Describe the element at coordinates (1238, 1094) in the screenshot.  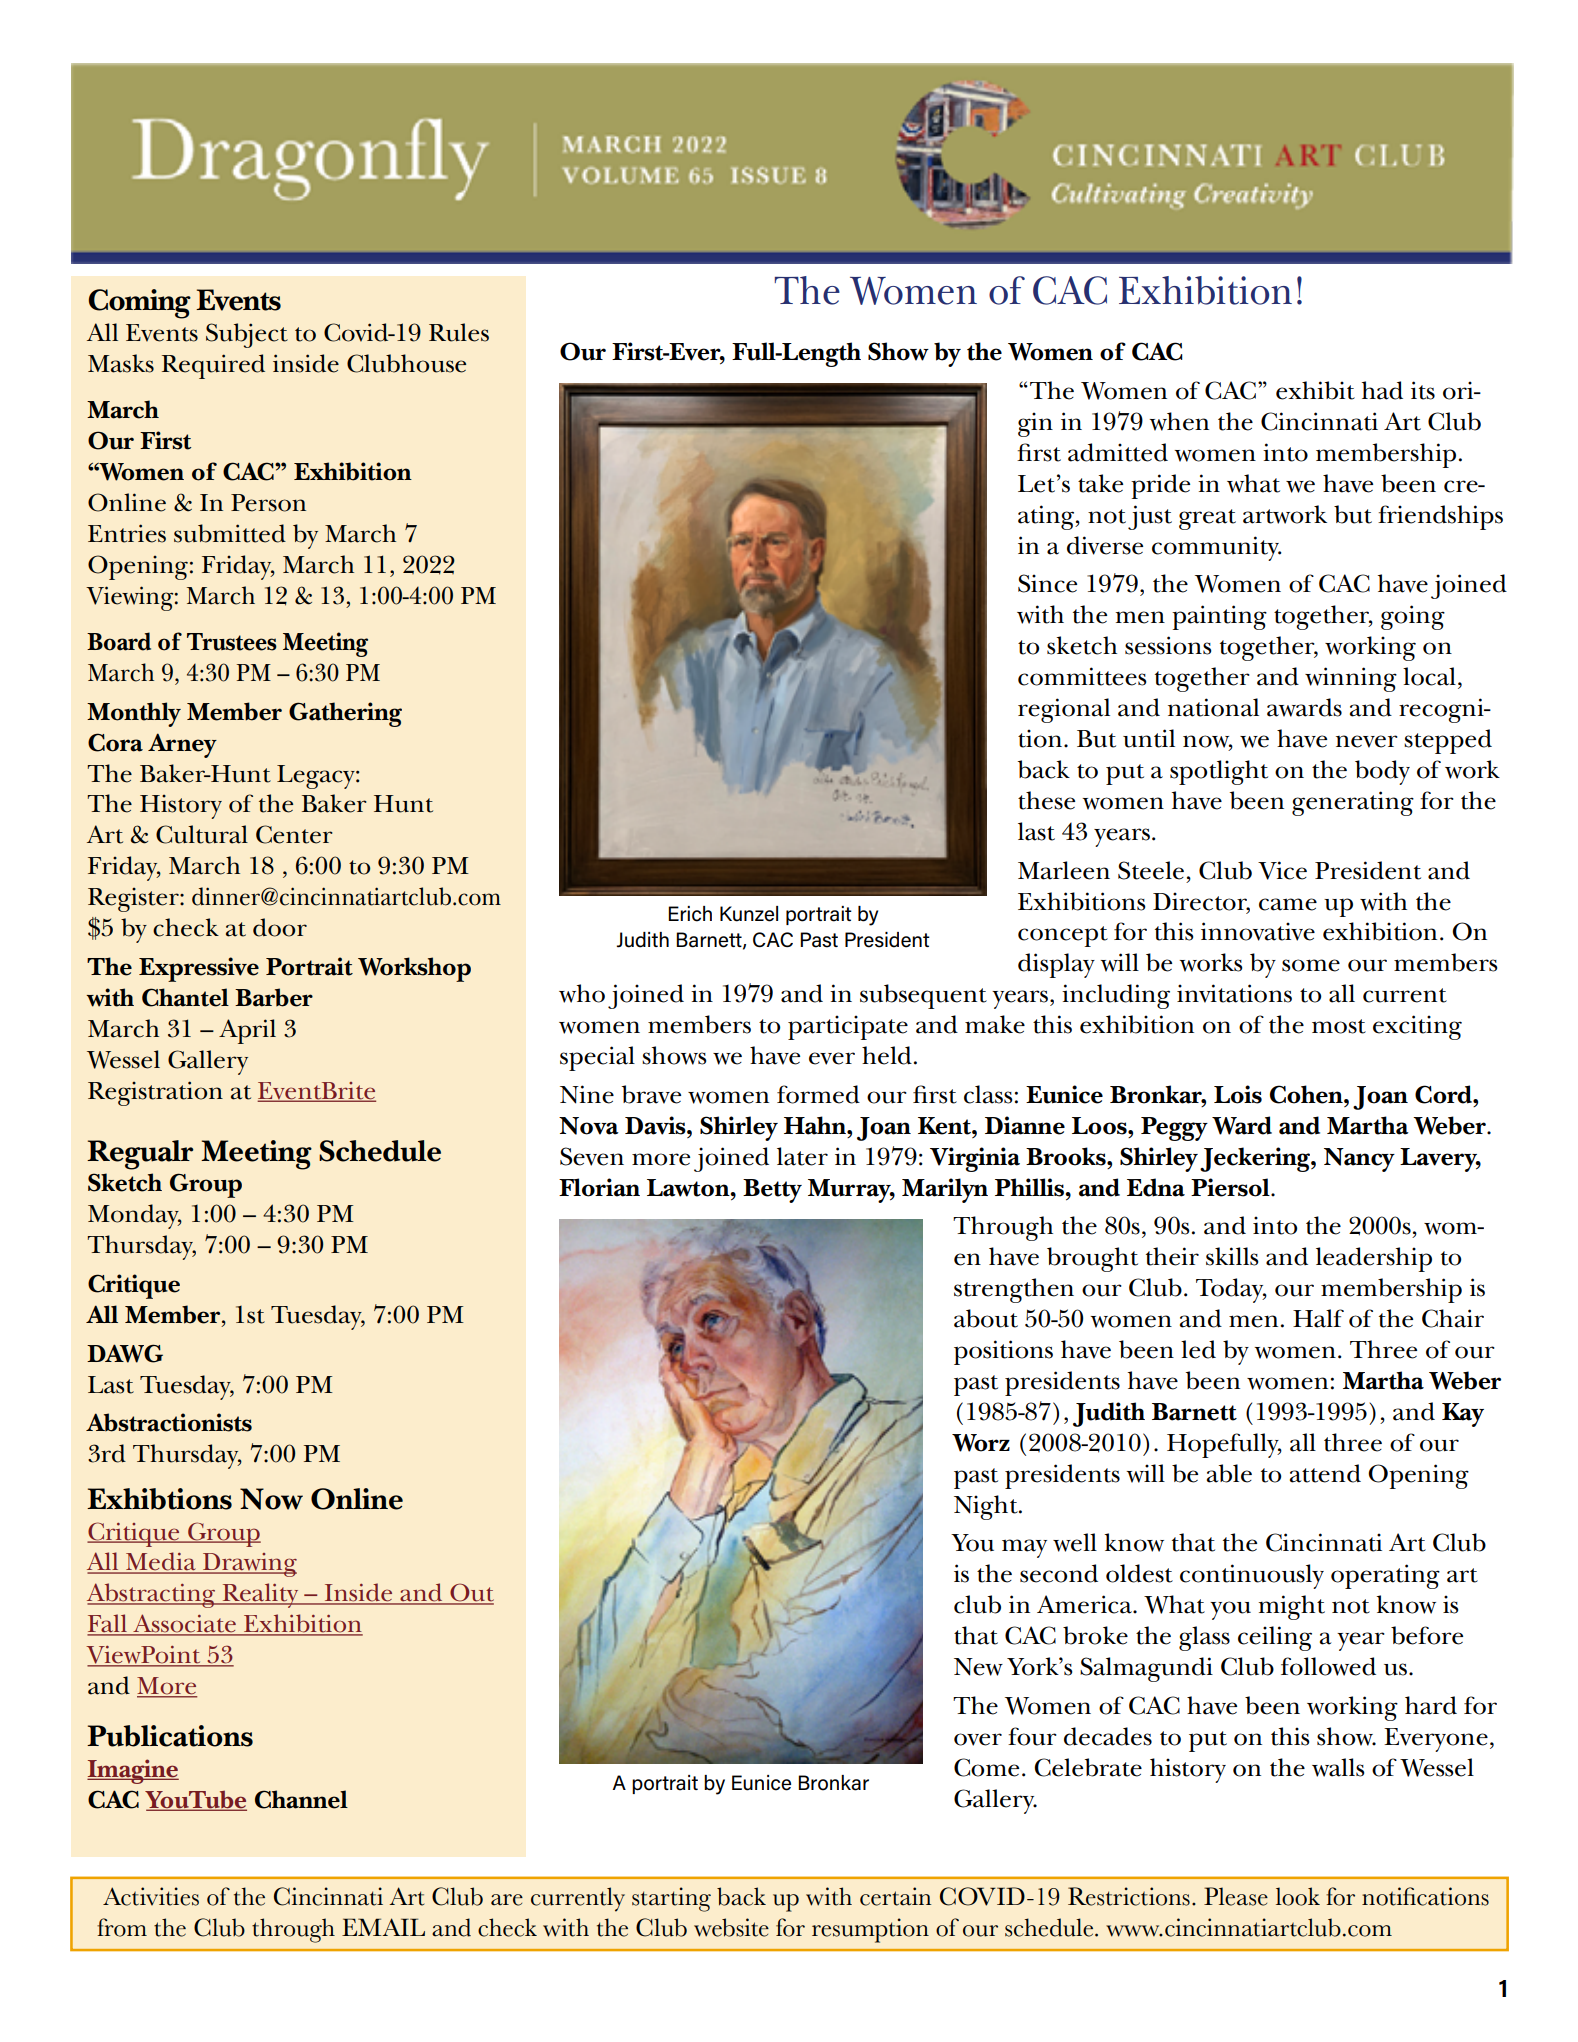
I see `Lois` at that location.
